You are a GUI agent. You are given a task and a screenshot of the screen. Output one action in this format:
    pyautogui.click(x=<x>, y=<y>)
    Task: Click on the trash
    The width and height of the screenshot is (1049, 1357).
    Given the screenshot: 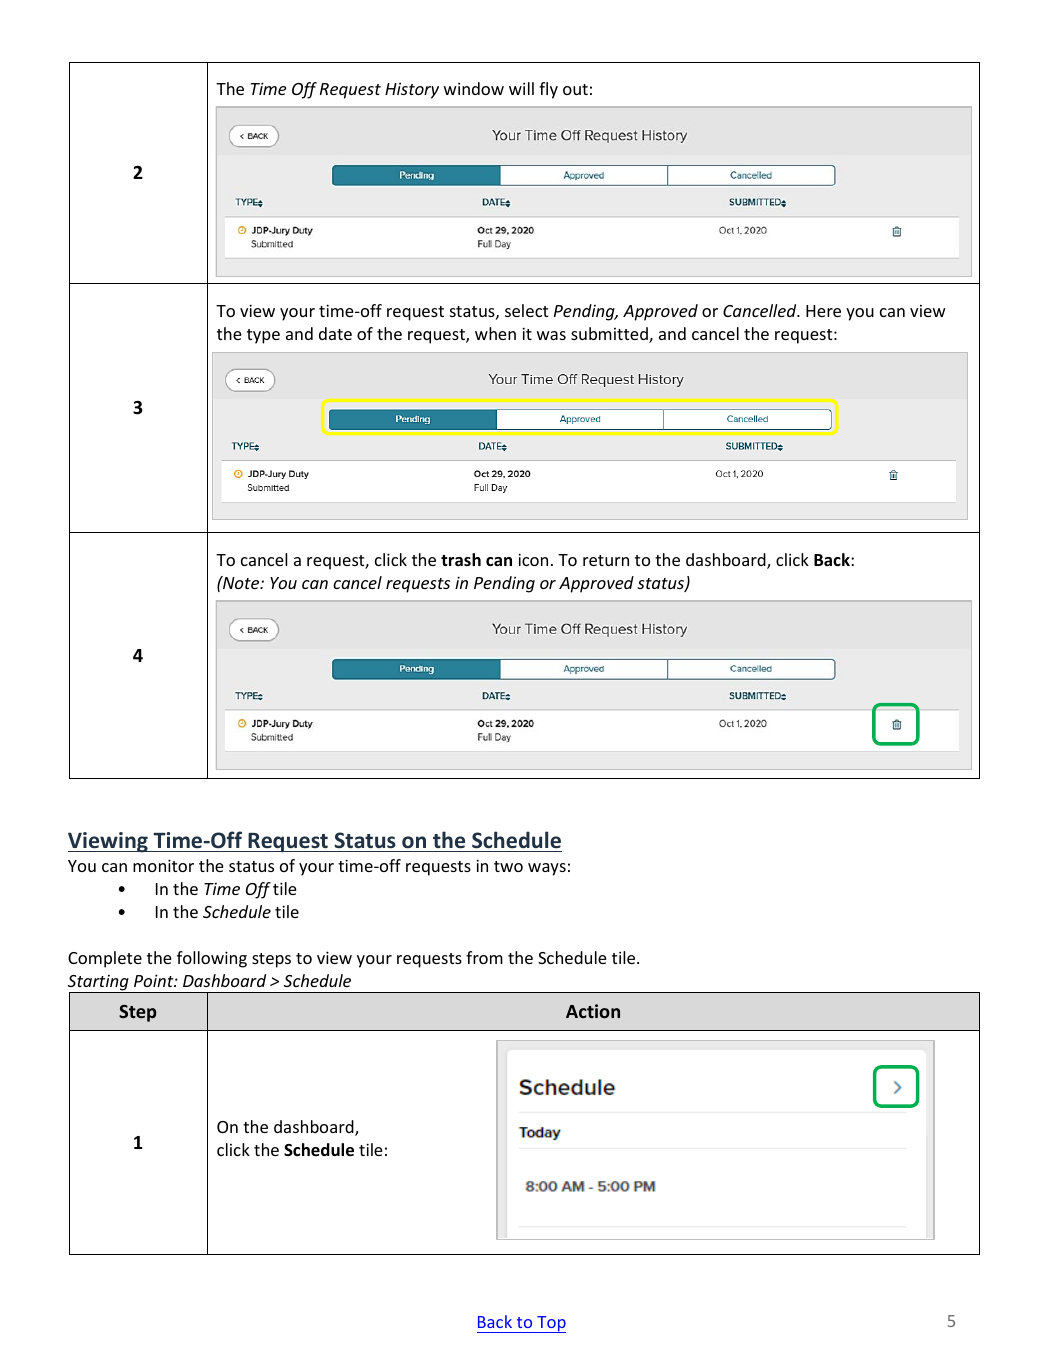 What is the action you would take?
    pyautogui.click(x=461, y=559)
